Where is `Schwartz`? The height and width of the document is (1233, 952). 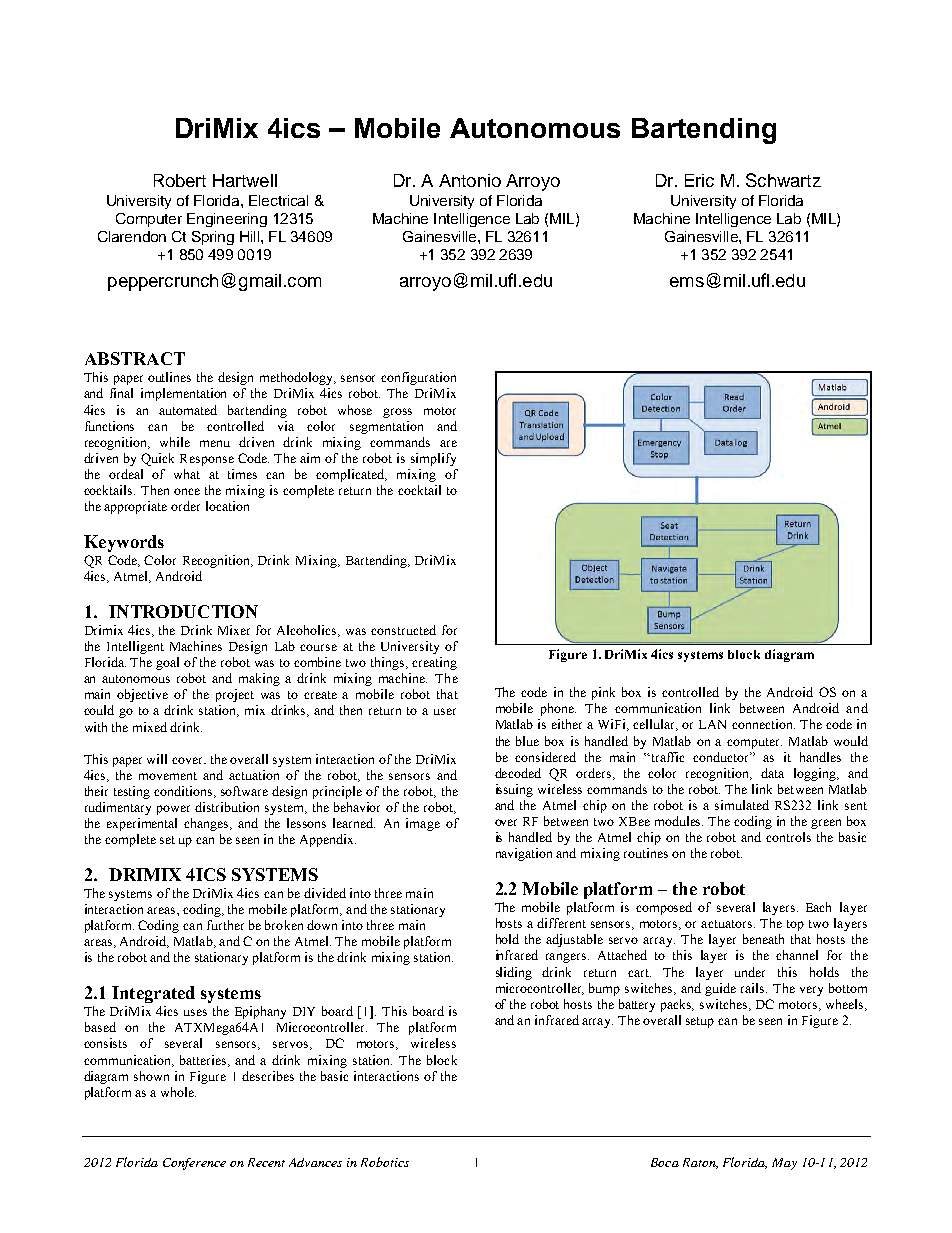
Schwartz is located at coordinates (783, 180).
